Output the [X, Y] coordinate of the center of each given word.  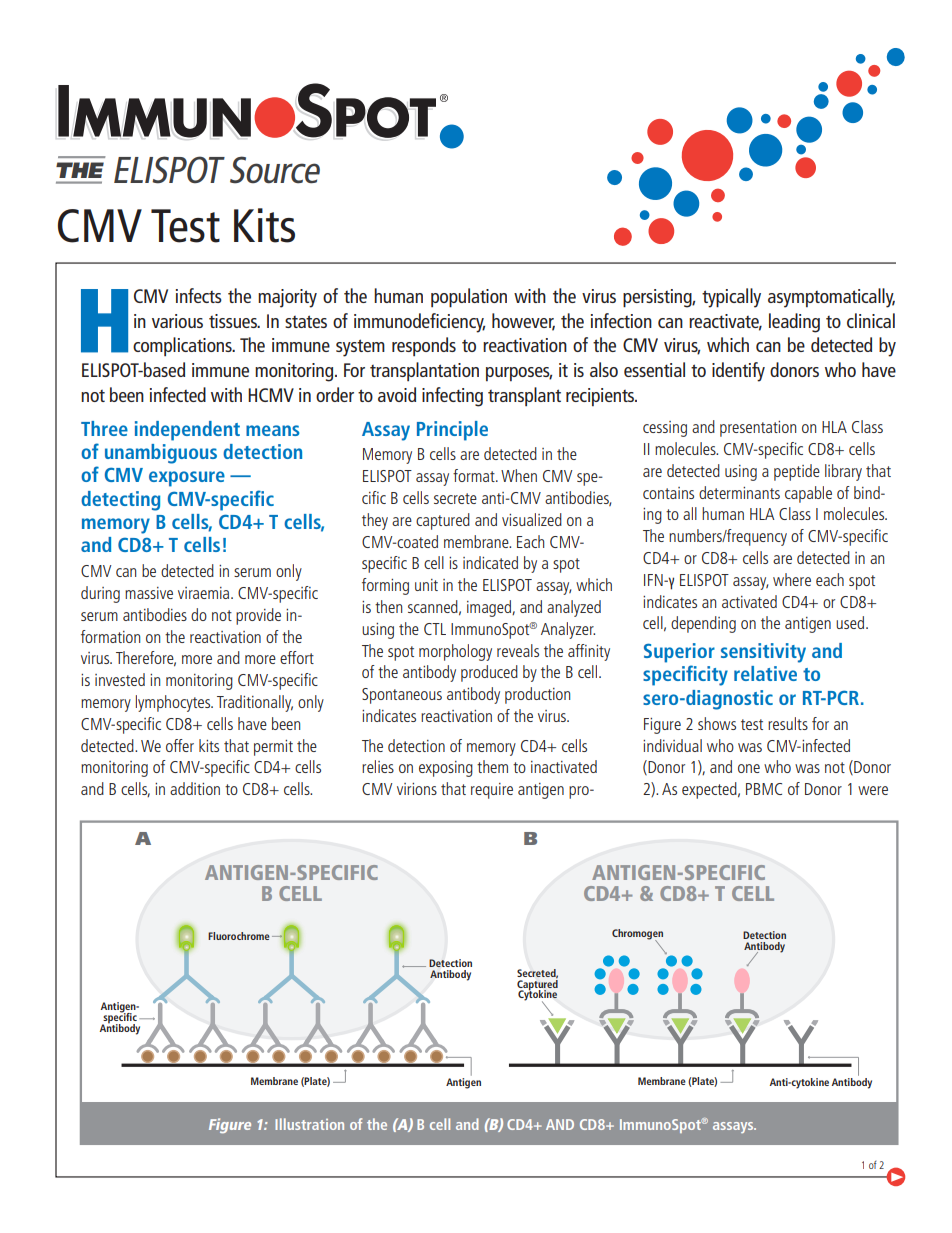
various [177, 321]
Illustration [309, 1124]
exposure [187, 479]
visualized [532, 519]
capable [808, 494]
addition [195, 788]
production [537, 695]
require [492, 791]
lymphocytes [174, 703]
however [523, 321]
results [788, 723]
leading [794, 323]
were [873, 790]
